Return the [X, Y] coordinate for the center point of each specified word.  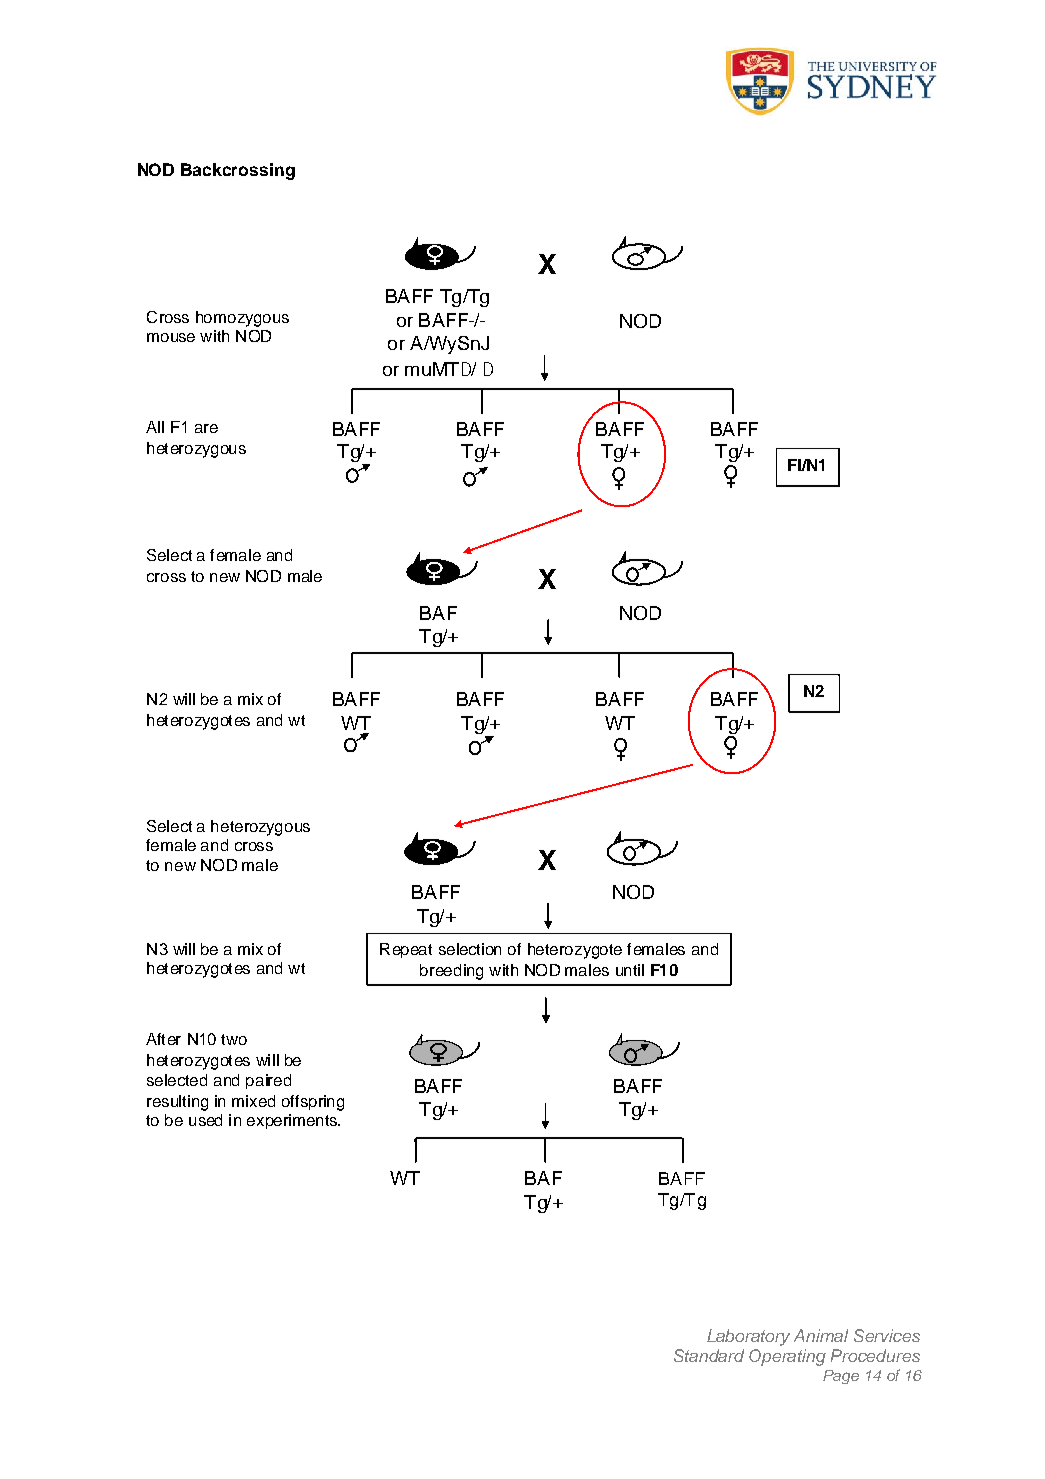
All [155, 427]
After [163, 1039]
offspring [313, 1103]
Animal [821, 1335]
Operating [787, 1357]
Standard [709, 1355]
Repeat [406, 950]
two [234, 1039]
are [206, 428]
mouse [171, 337]
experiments [293, 1121]
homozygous [242, 319]
